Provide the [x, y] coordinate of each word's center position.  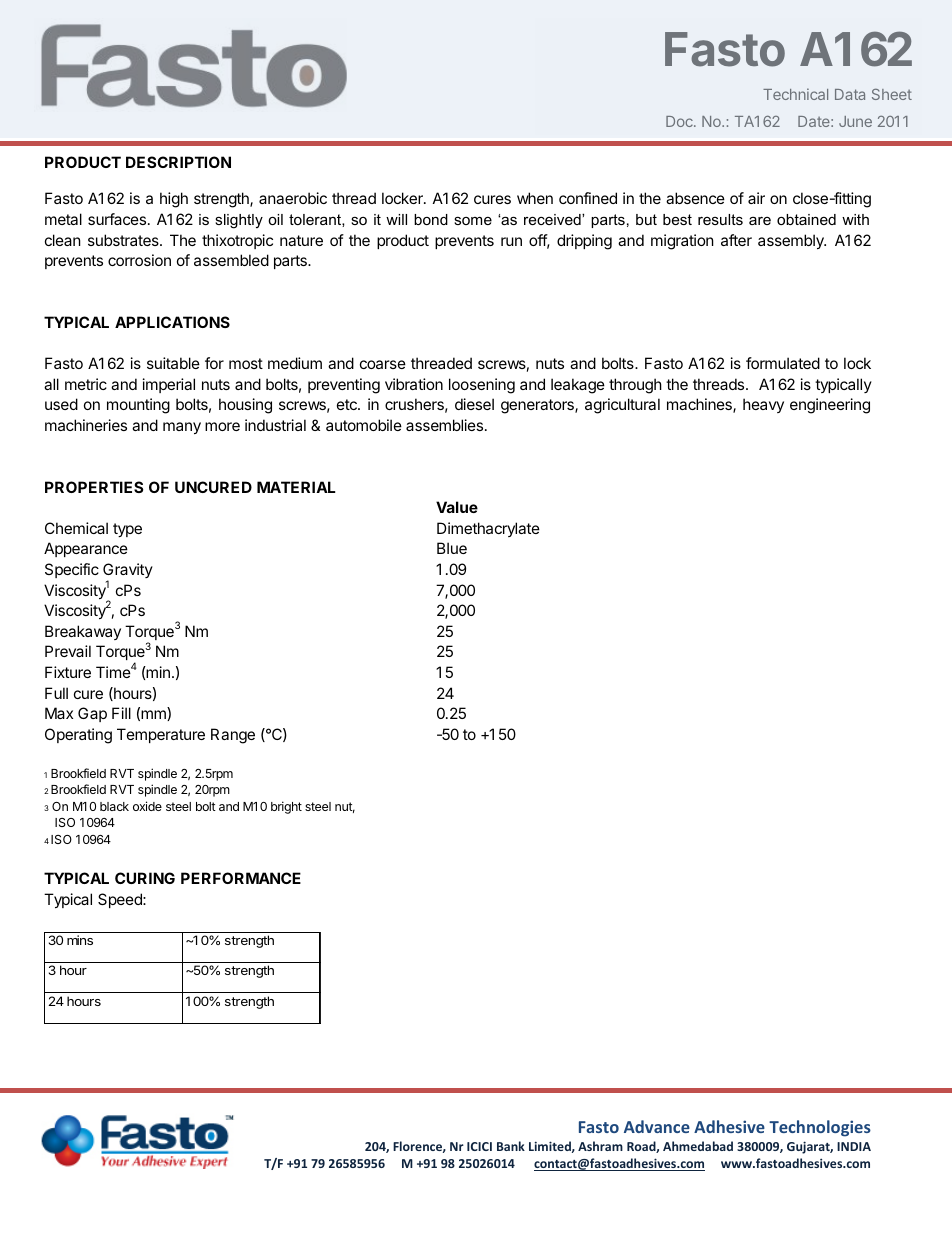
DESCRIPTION [178, 162]
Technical [795, 94]
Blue [452, 548]
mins [80, 940]
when [535, 198]
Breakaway [83, 632]
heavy [763, 405]
